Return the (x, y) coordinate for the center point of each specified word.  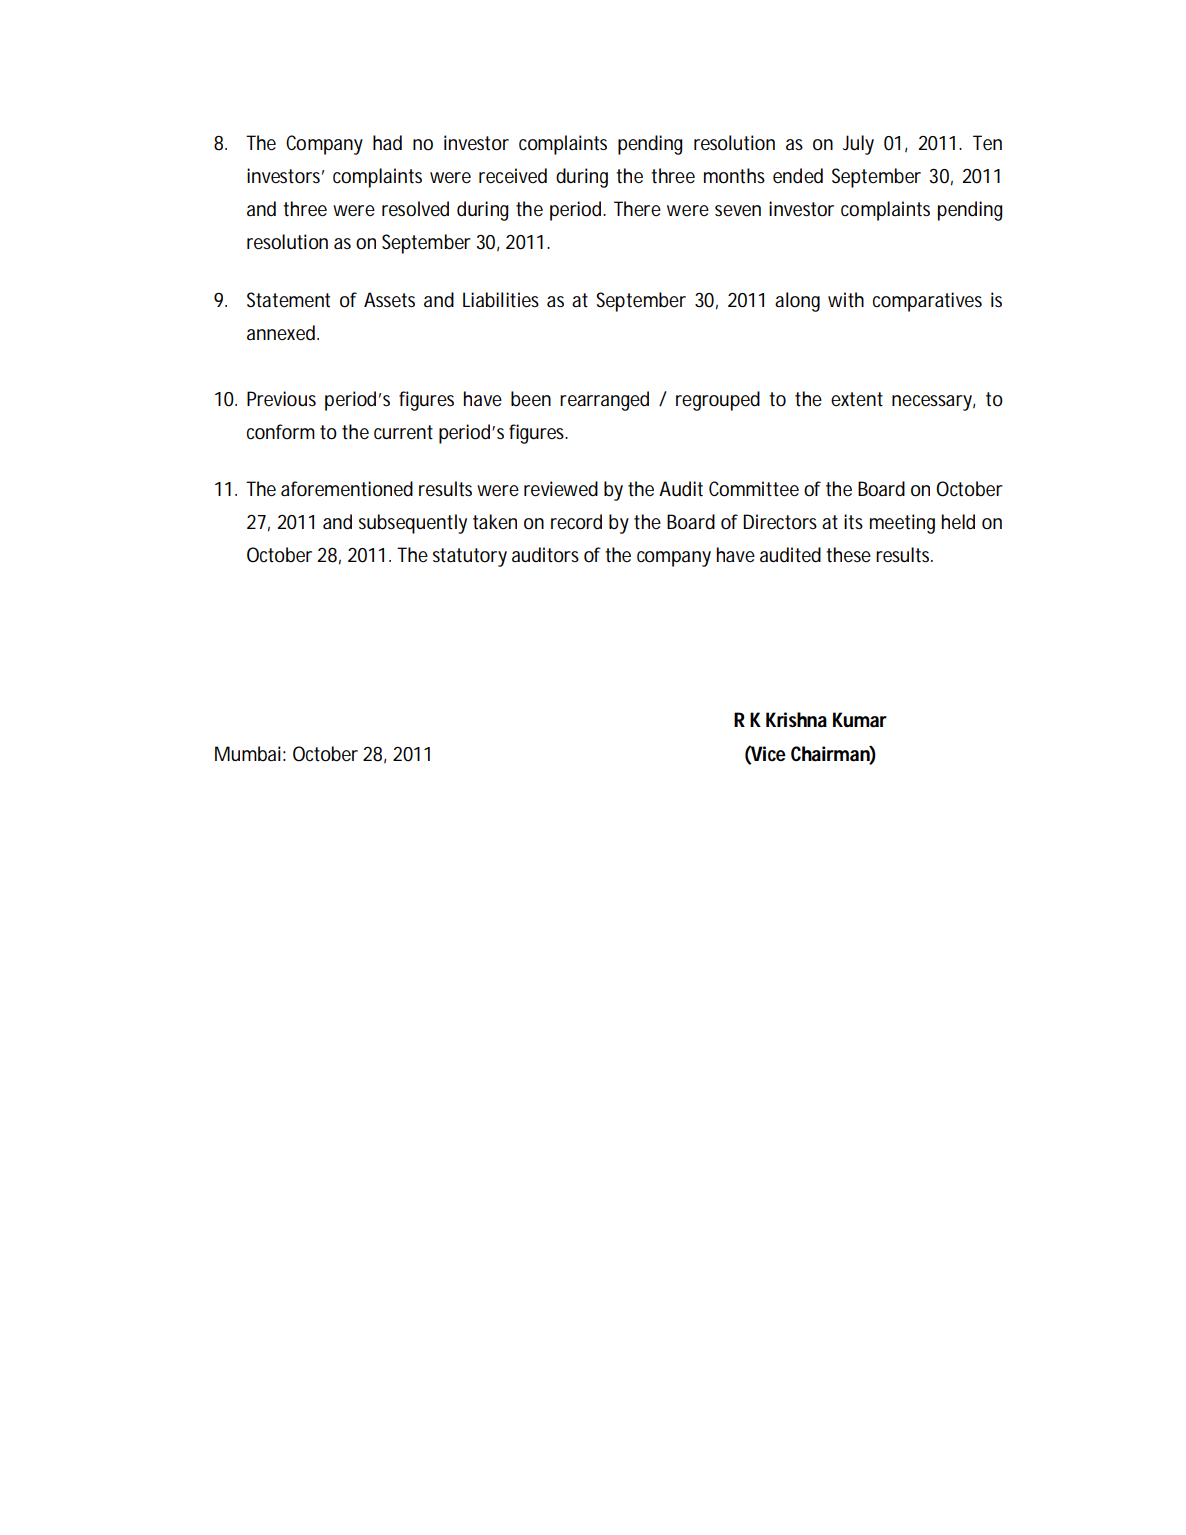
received (513, 176)
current (403, 432)
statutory (470, 557)
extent (857, 399)
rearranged (604, 401)
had (387, 143)
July (858, 145)
